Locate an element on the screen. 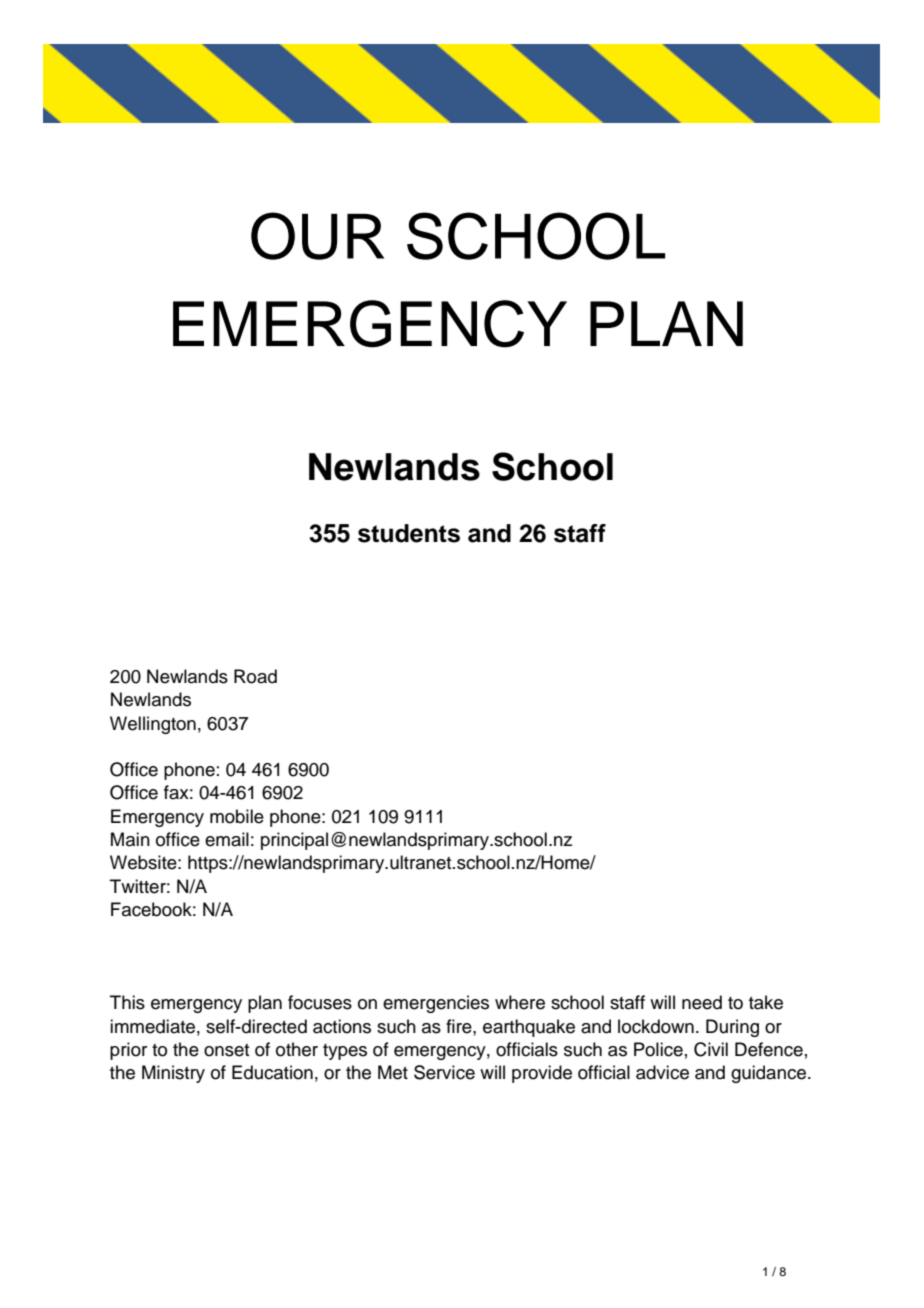  mobile is located at coordinates (237, 816).
